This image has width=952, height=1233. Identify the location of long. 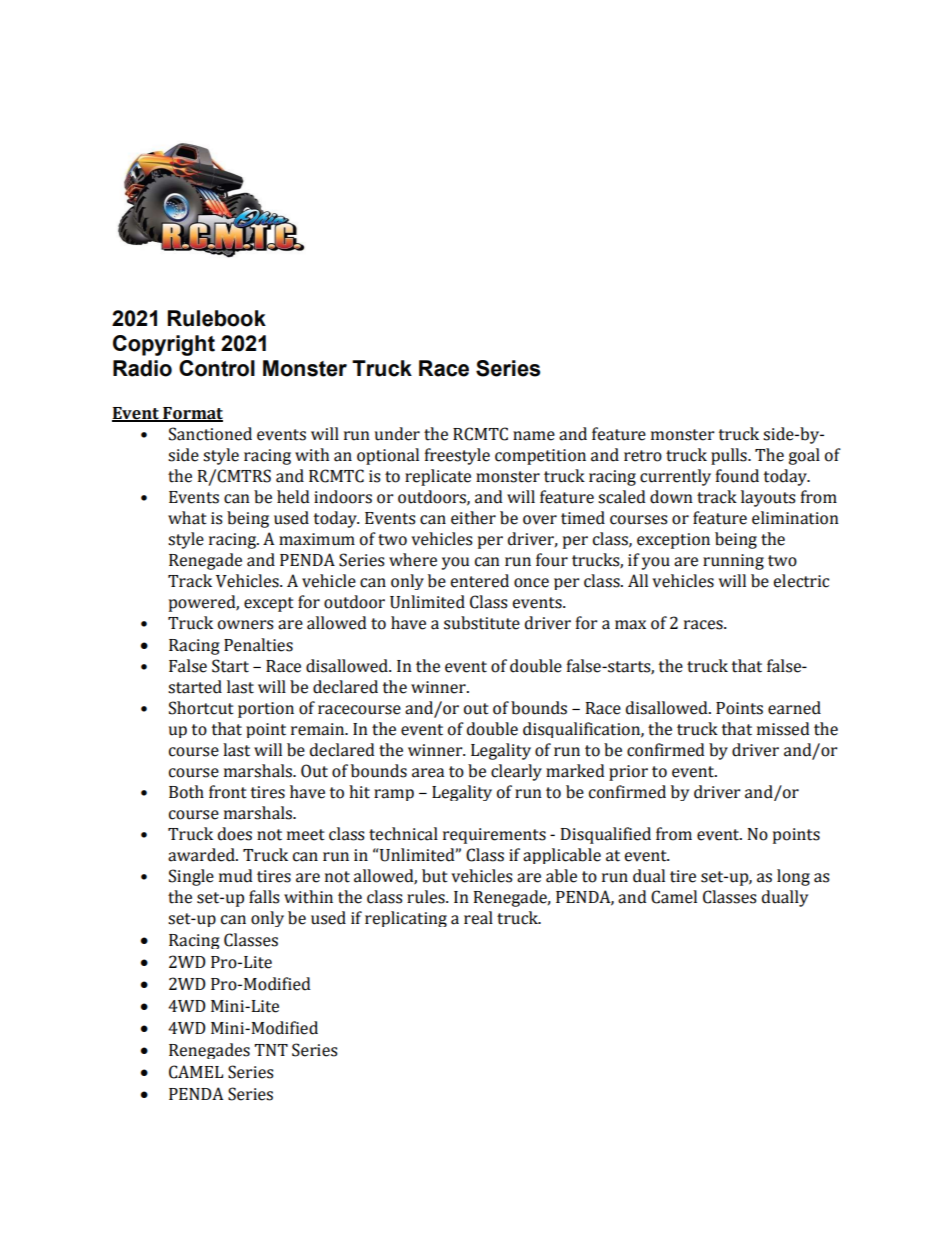
(793, 877).
